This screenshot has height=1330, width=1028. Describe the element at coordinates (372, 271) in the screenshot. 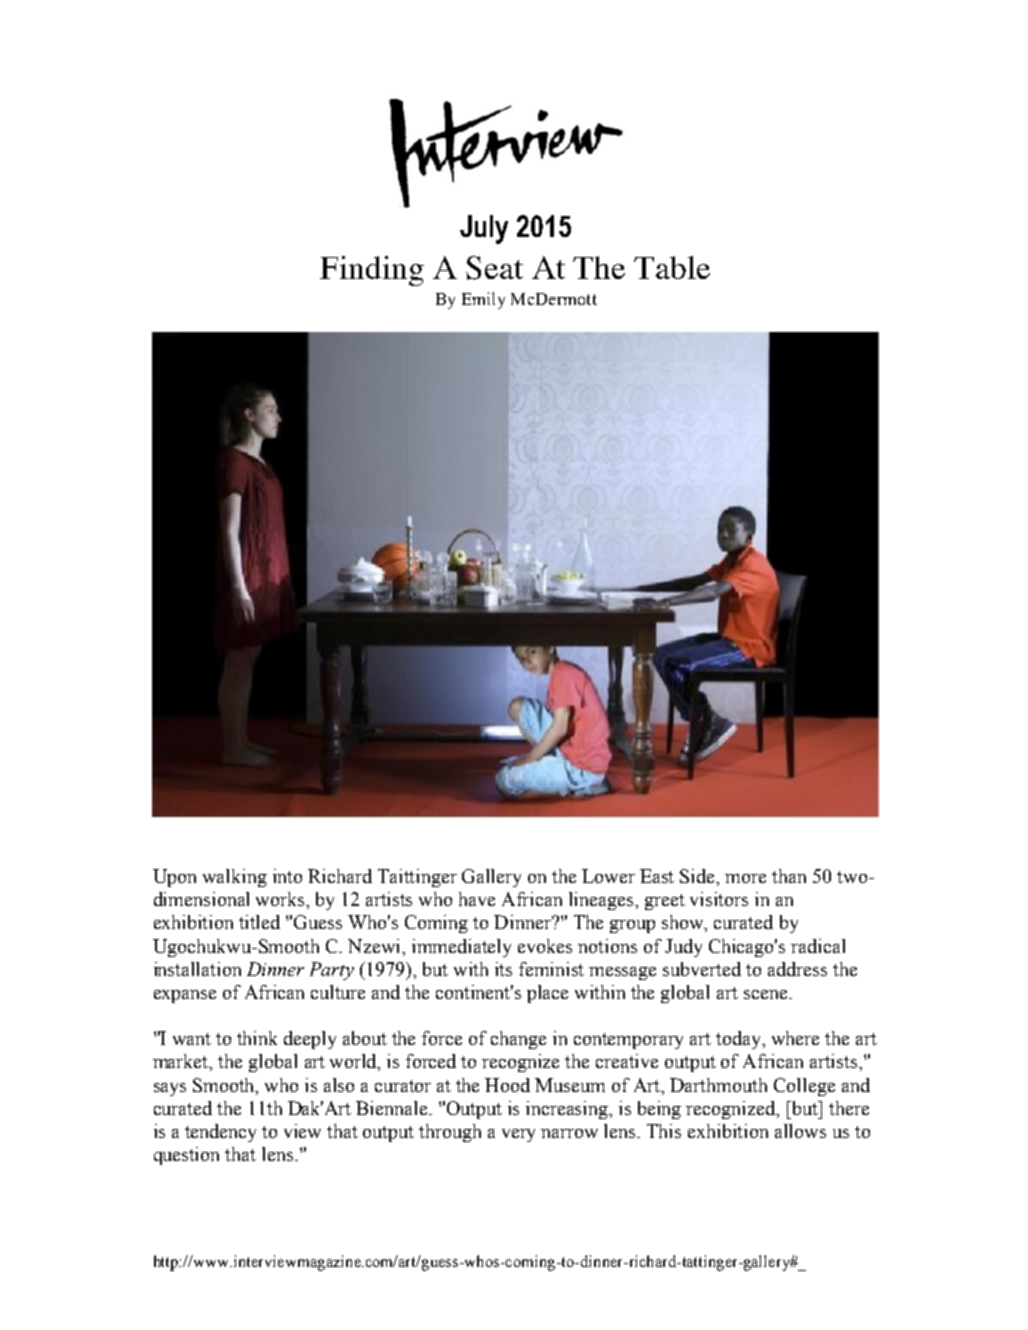

I see `Finding` at that location.
